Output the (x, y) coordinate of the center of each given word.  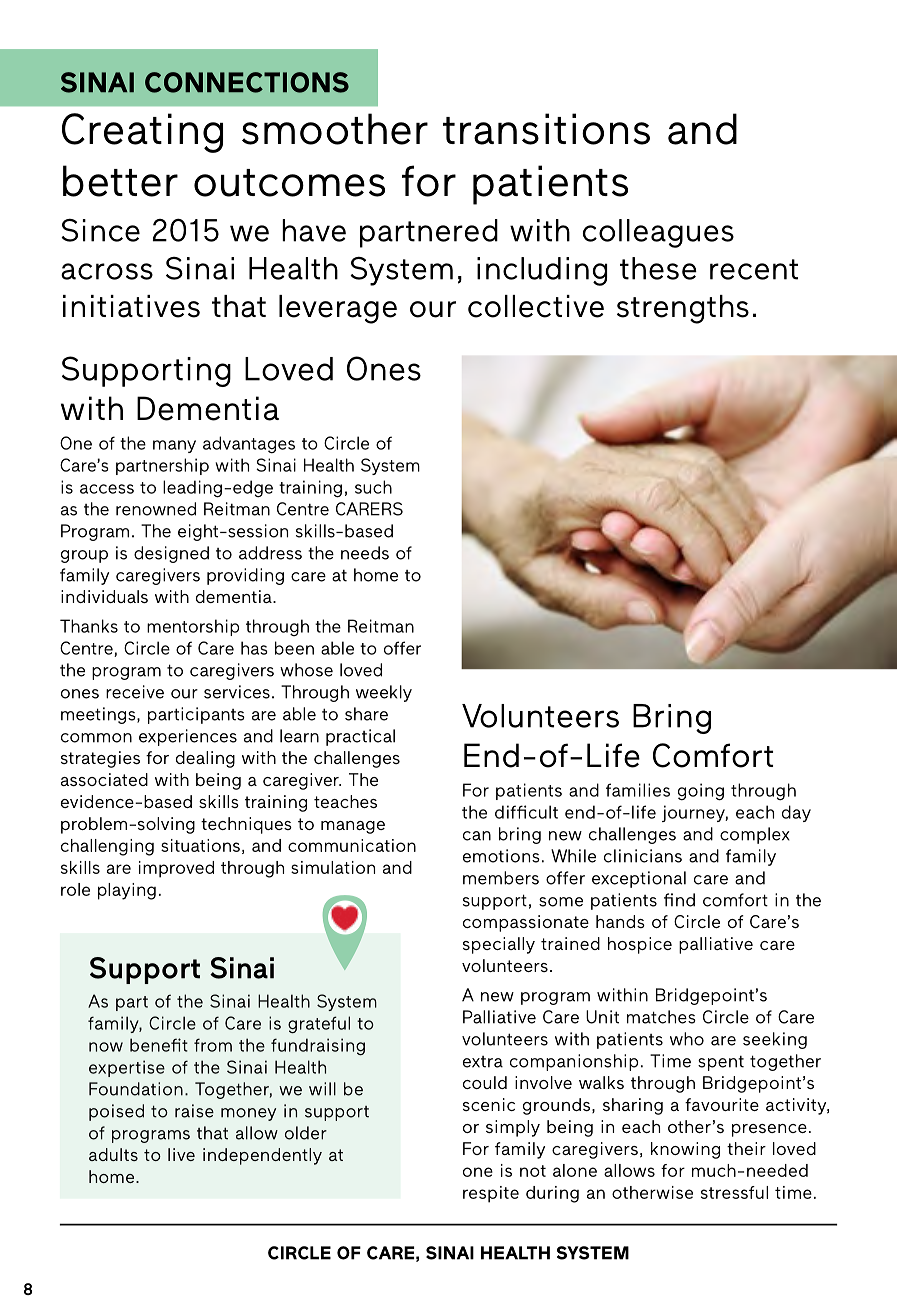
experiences (188, 737)
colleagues (658, 233)
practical (360, 737)
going (701, 792)
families (638, 790)
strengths (683, 309)
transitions (546, 129)
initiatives (131, 306)
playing (127, 891)
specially (499, 945)
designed (171, 554)
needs (365, 553)
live (181, 1154)
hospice (640, 945)
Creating (142, 133)
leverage (338, 309)
